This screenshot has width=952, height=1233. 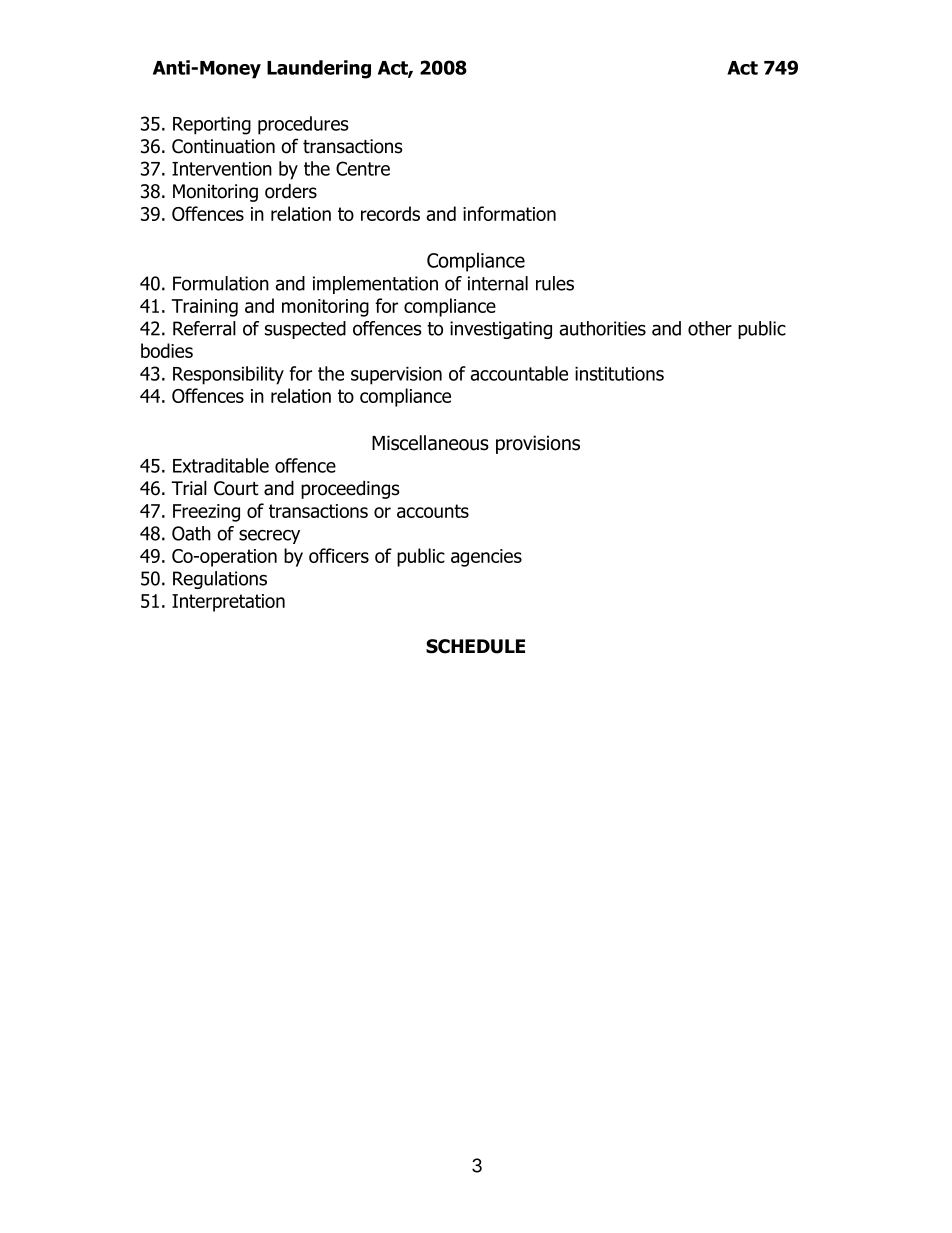 I want to click on Interpretation, so click(x=228, y=603).
